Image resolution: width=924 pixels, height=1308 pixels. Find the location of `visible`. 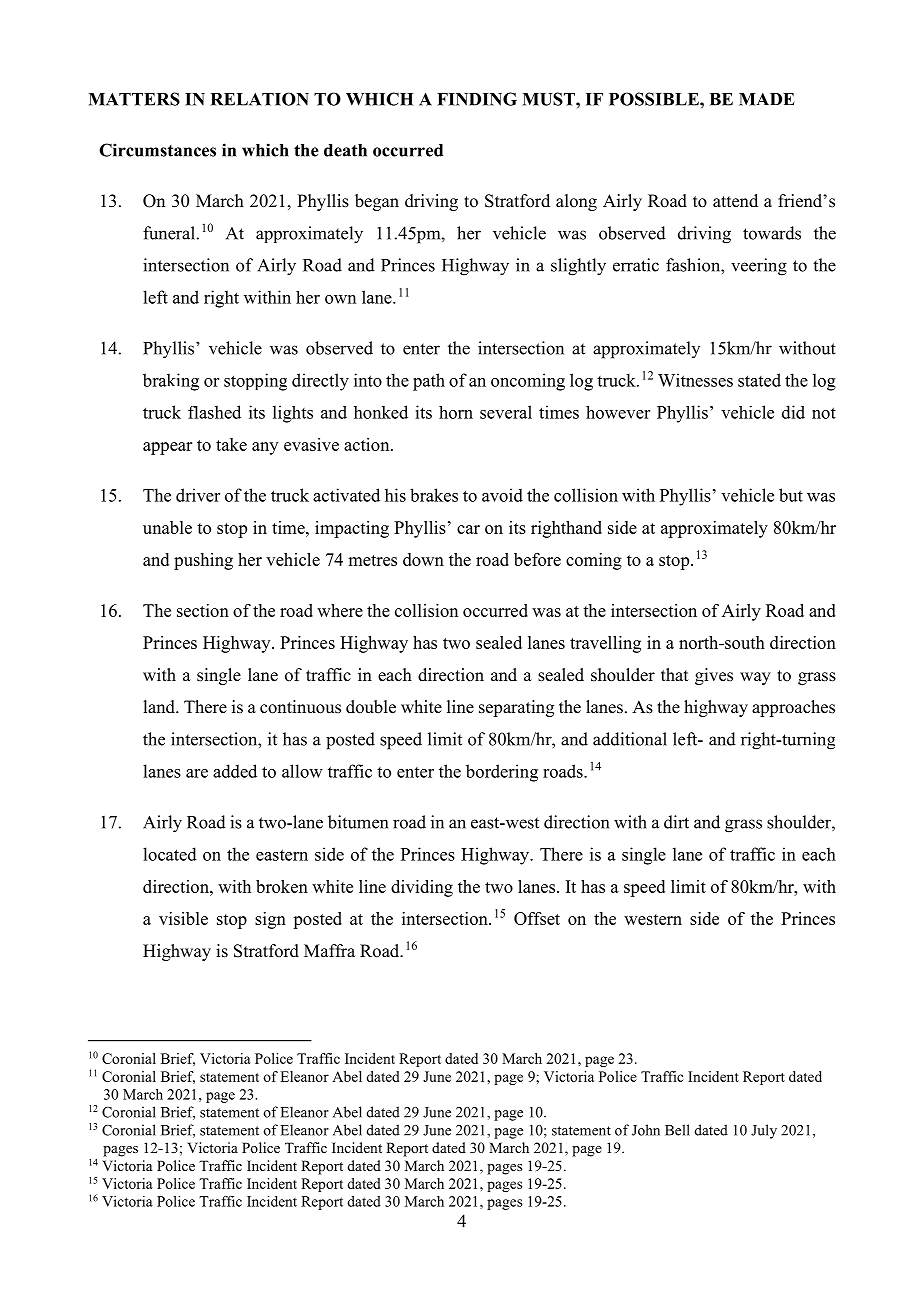

visible is located at coordinates (183, 918).
